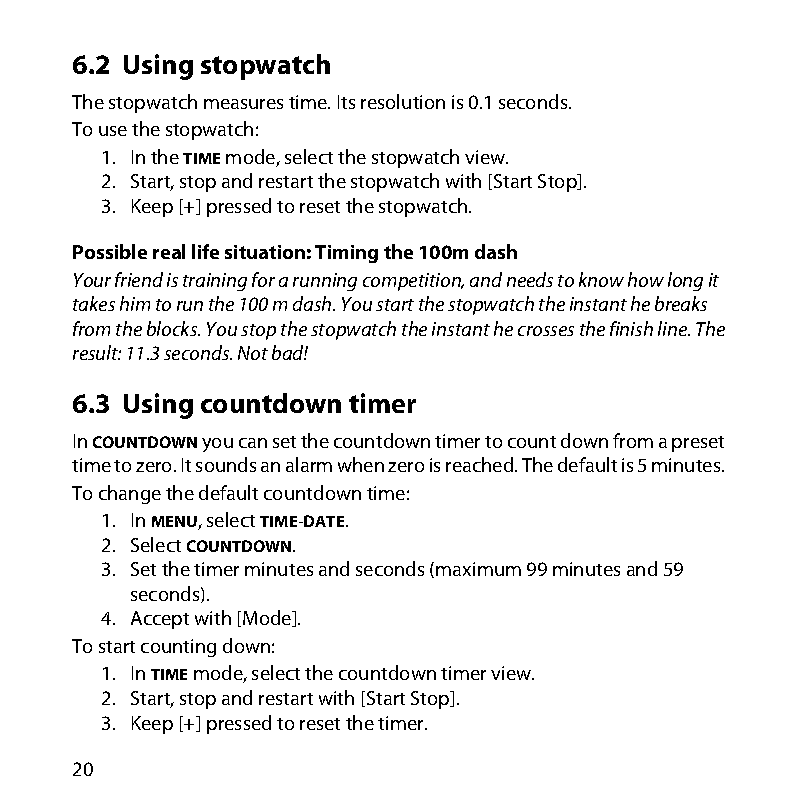 This document has height=798, width=798. Describe the element at coordinates (403, 101) in the document. I see `resolution` at that location.
